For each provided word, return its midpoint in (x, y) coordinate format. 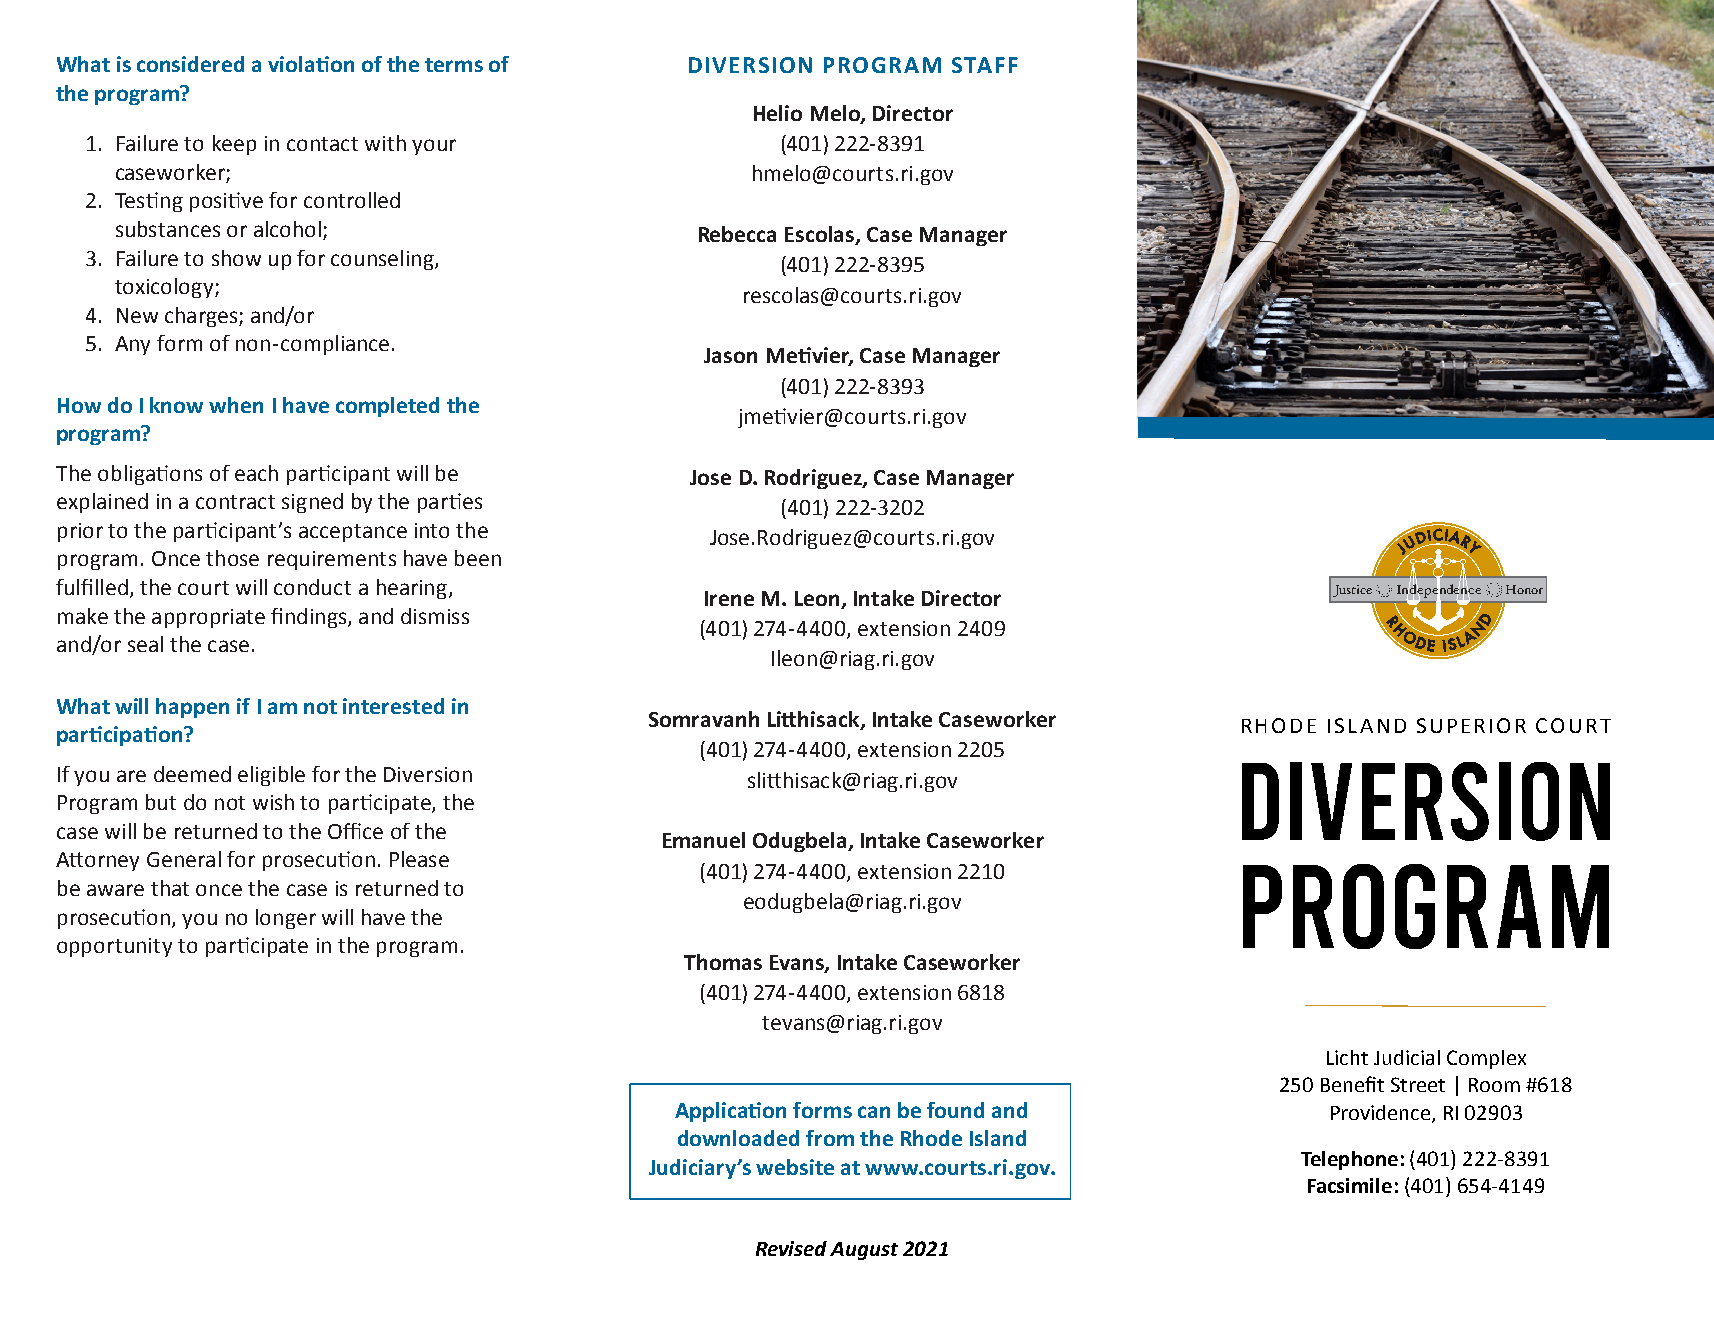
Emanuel (704, 840)
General (184, 859)
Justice (1352, 591)
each (256, 473)
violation (311, 64)
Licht (1347, 1057)
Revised (791, 1248)
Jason (730, 355)
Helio (778, 113)
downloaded (738, 1138)
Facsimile (1350, 1185)
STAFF (985, 65)
